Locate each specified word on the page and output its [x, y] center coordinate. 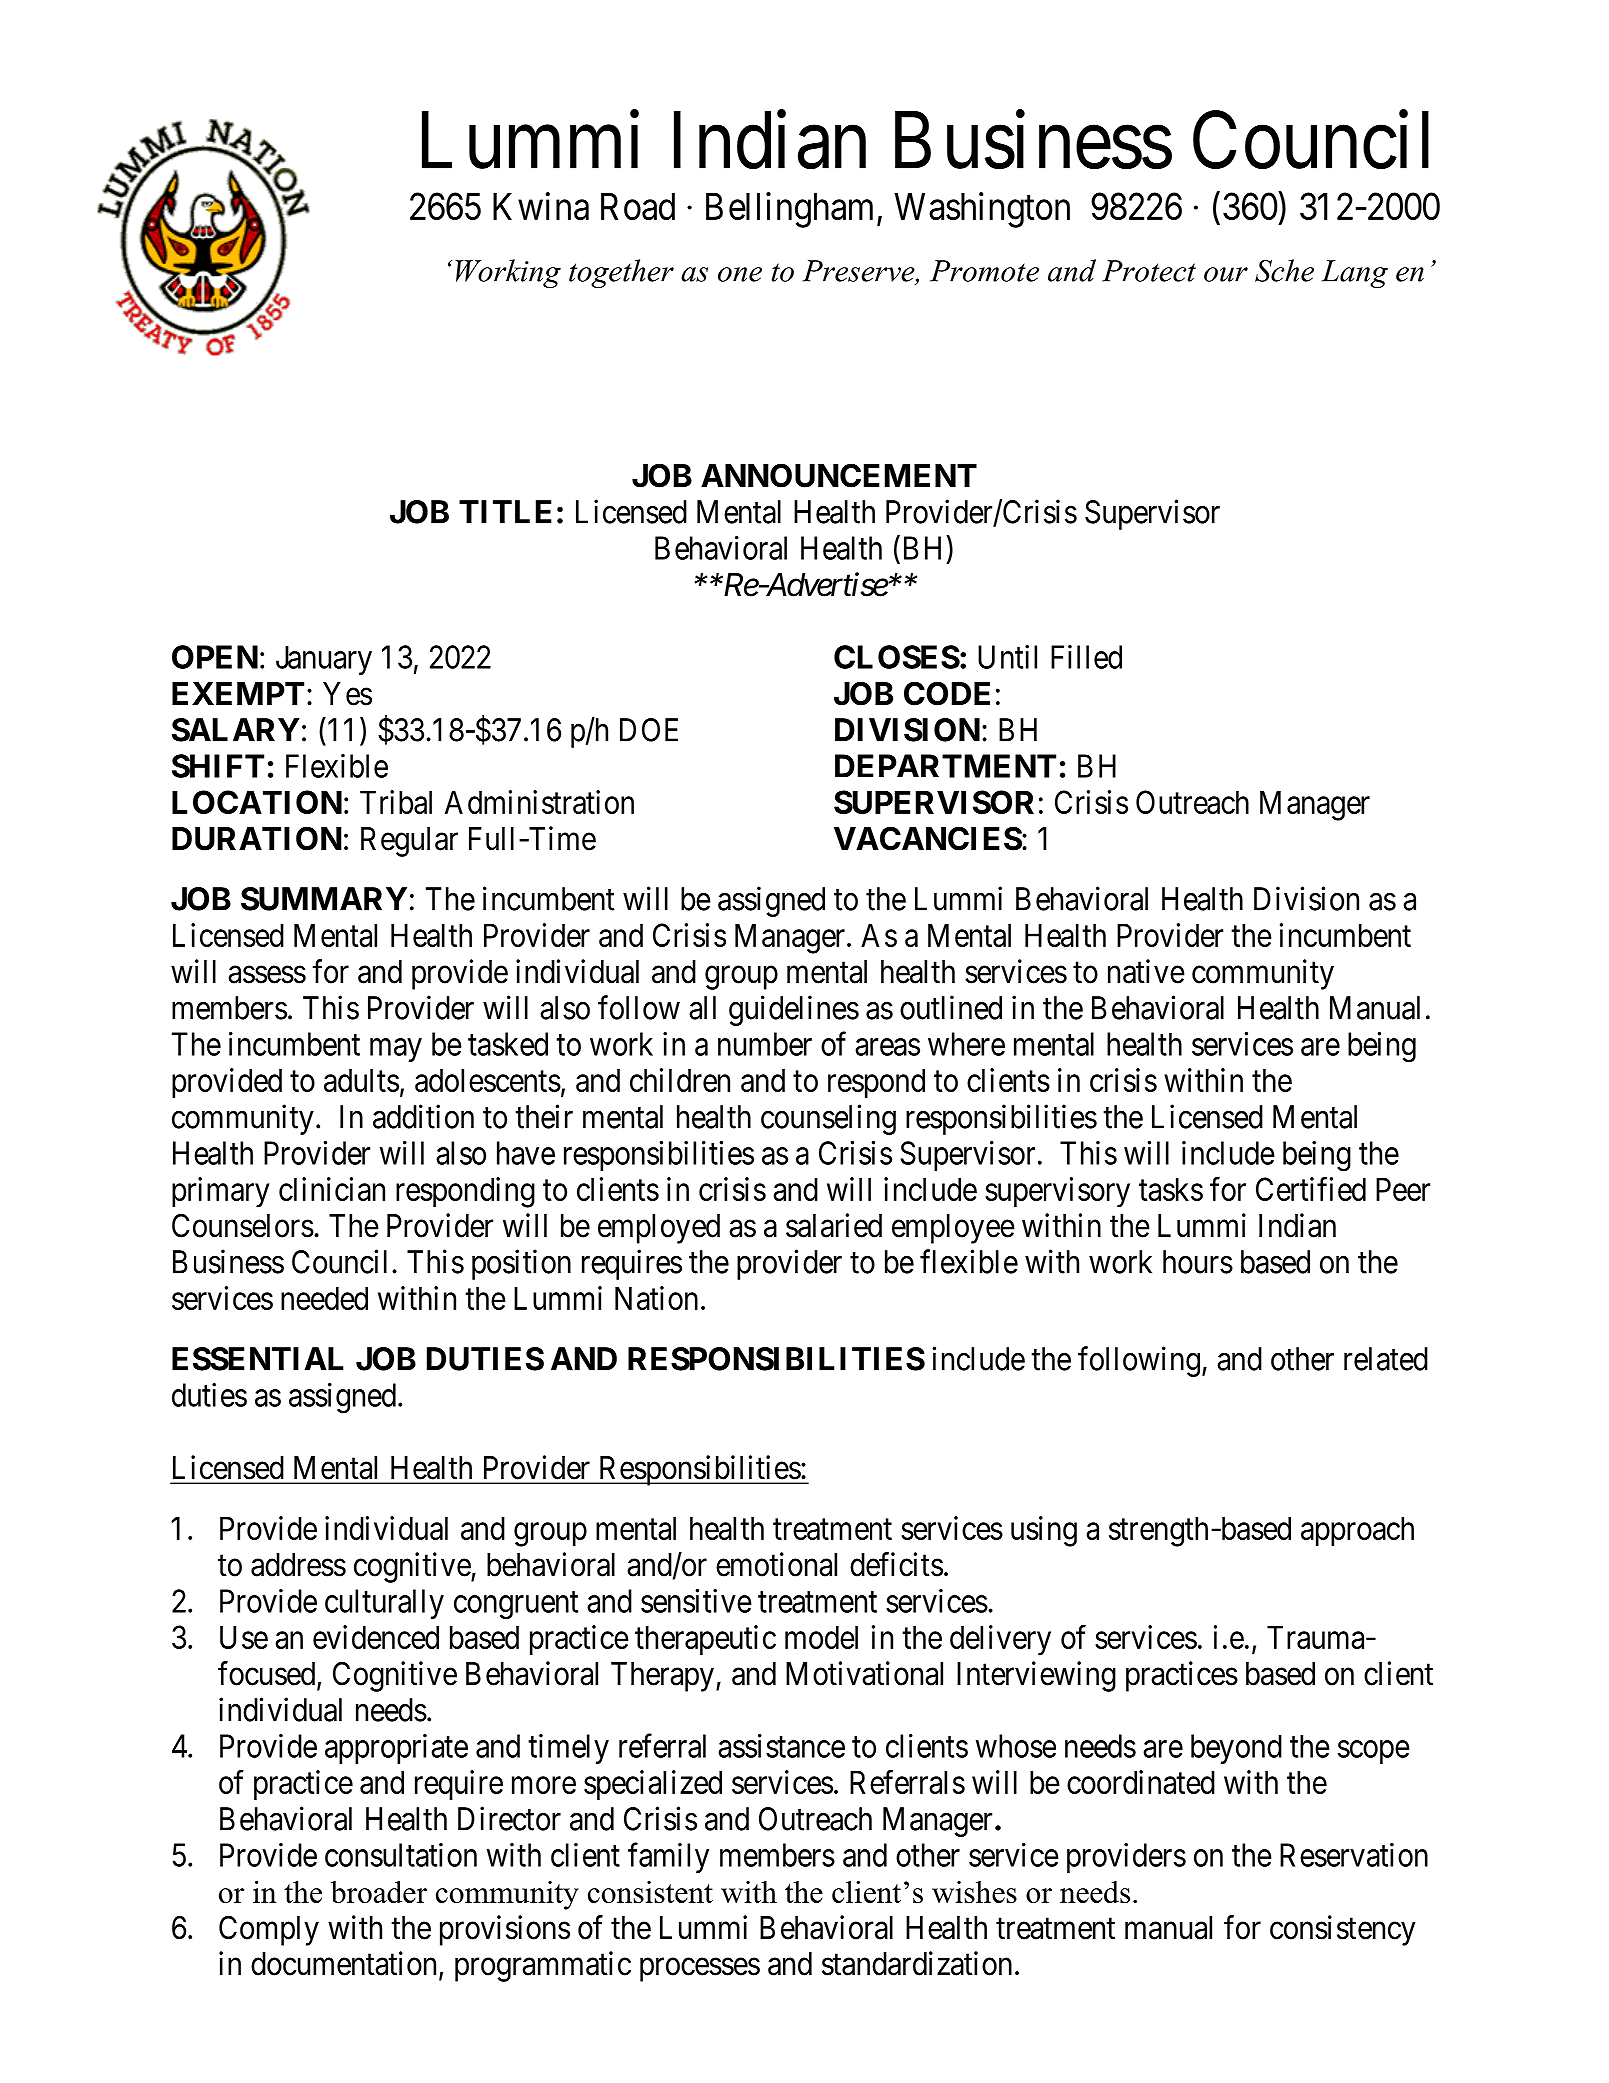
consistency [1343, 1930]
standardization [917, 1963]
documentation [345, 1964]
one [740, 274]
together [621, 273]
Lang [1354, 274]
